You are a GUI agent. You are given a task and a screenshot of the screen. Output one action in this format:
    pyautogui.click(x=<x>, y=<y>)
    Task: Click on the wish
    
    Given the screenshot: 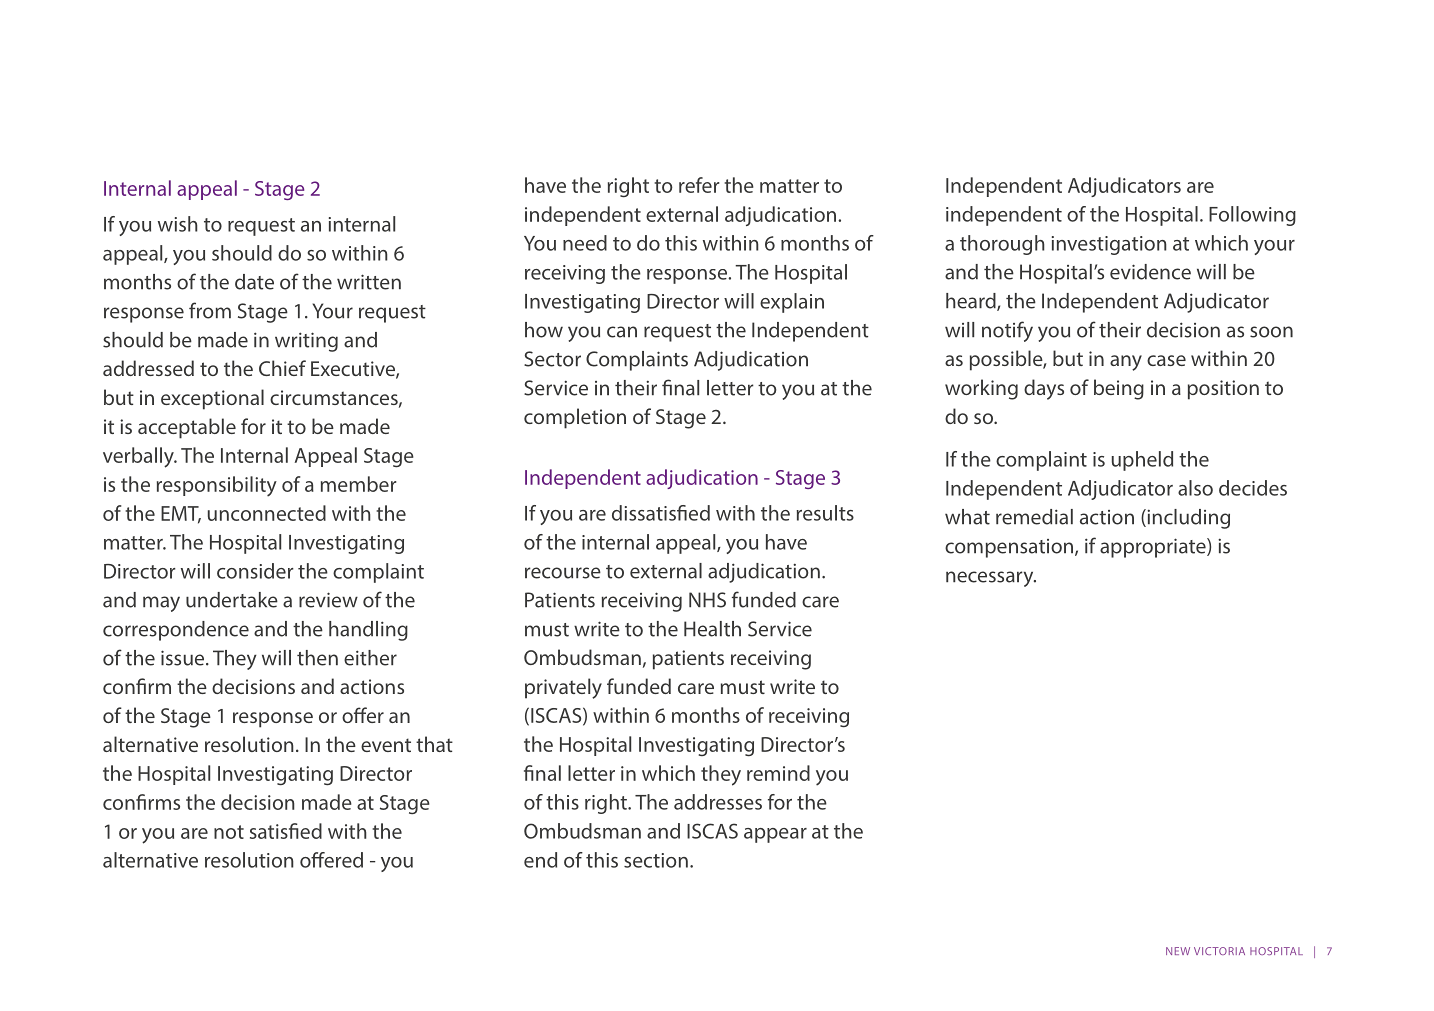 What is the action you would take?
    pyautogui.click(x=178, y=224)
